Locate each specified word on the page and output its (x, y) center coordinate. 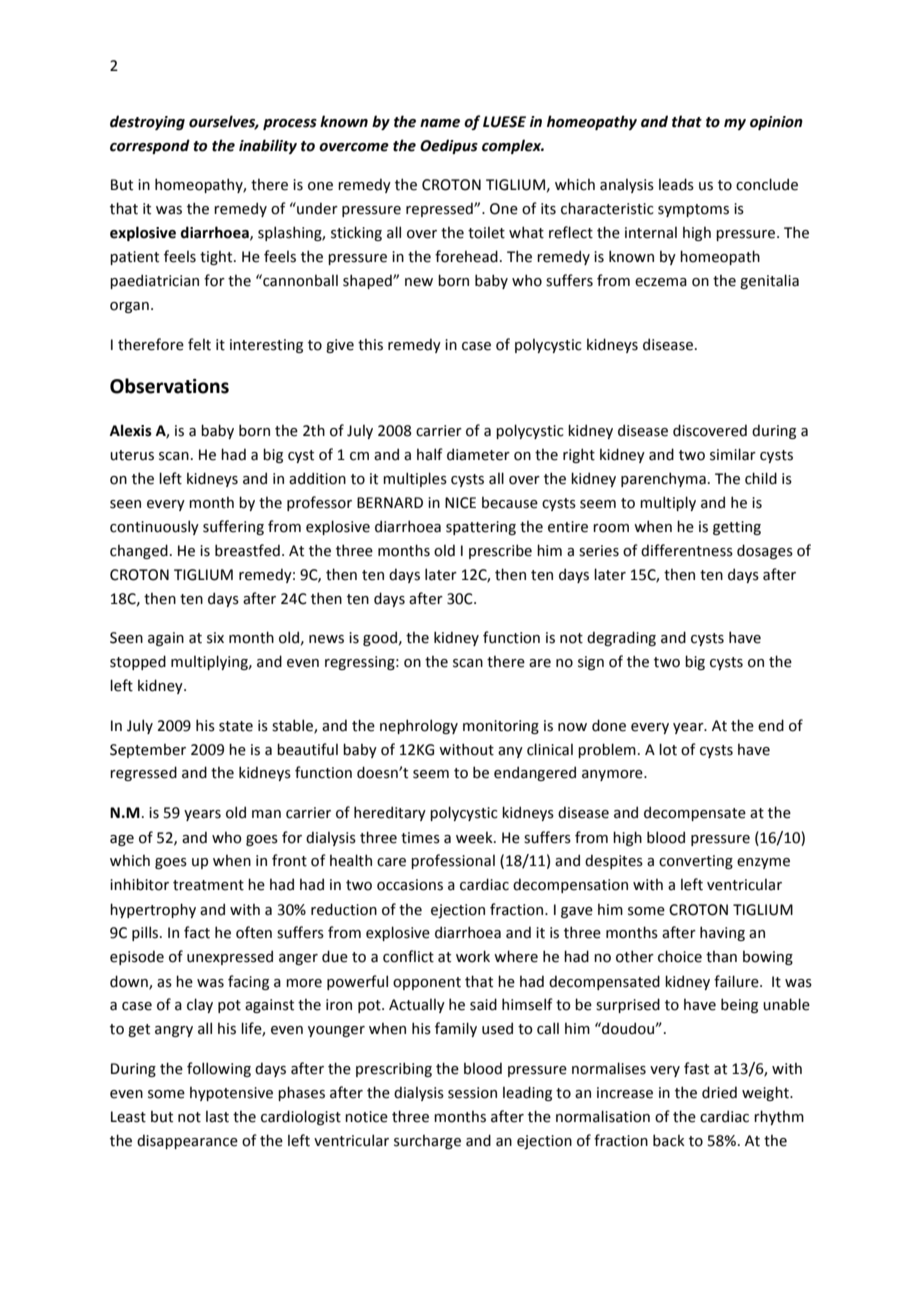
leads (676, 184)
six (215, 638)
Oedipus (449, 146)
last (217, 1117)
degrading (621, 638)
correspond (150, 146)
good (380, 638)
